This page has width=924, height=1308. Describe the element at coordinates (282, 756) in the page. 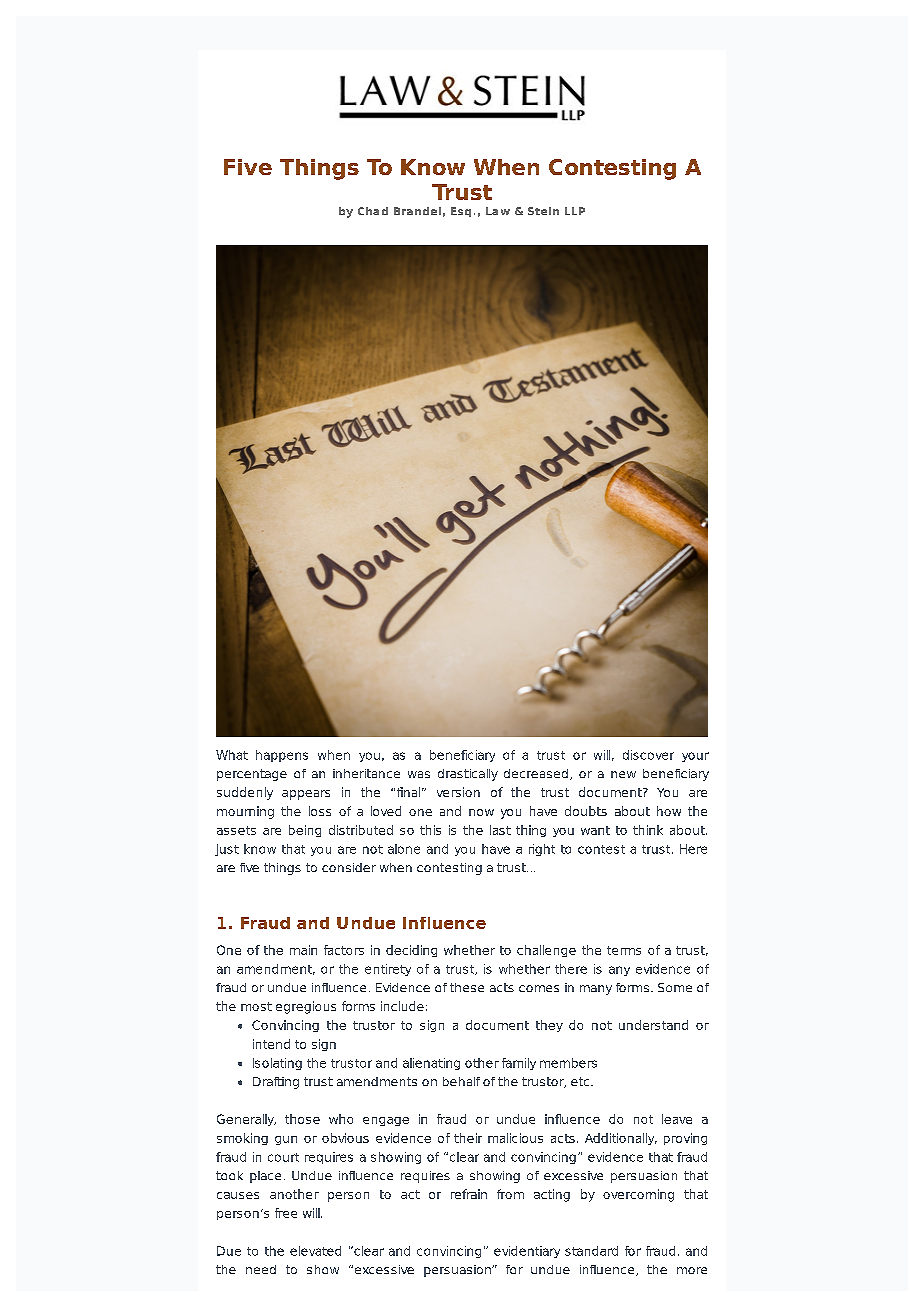

I see `happens` at that location.
